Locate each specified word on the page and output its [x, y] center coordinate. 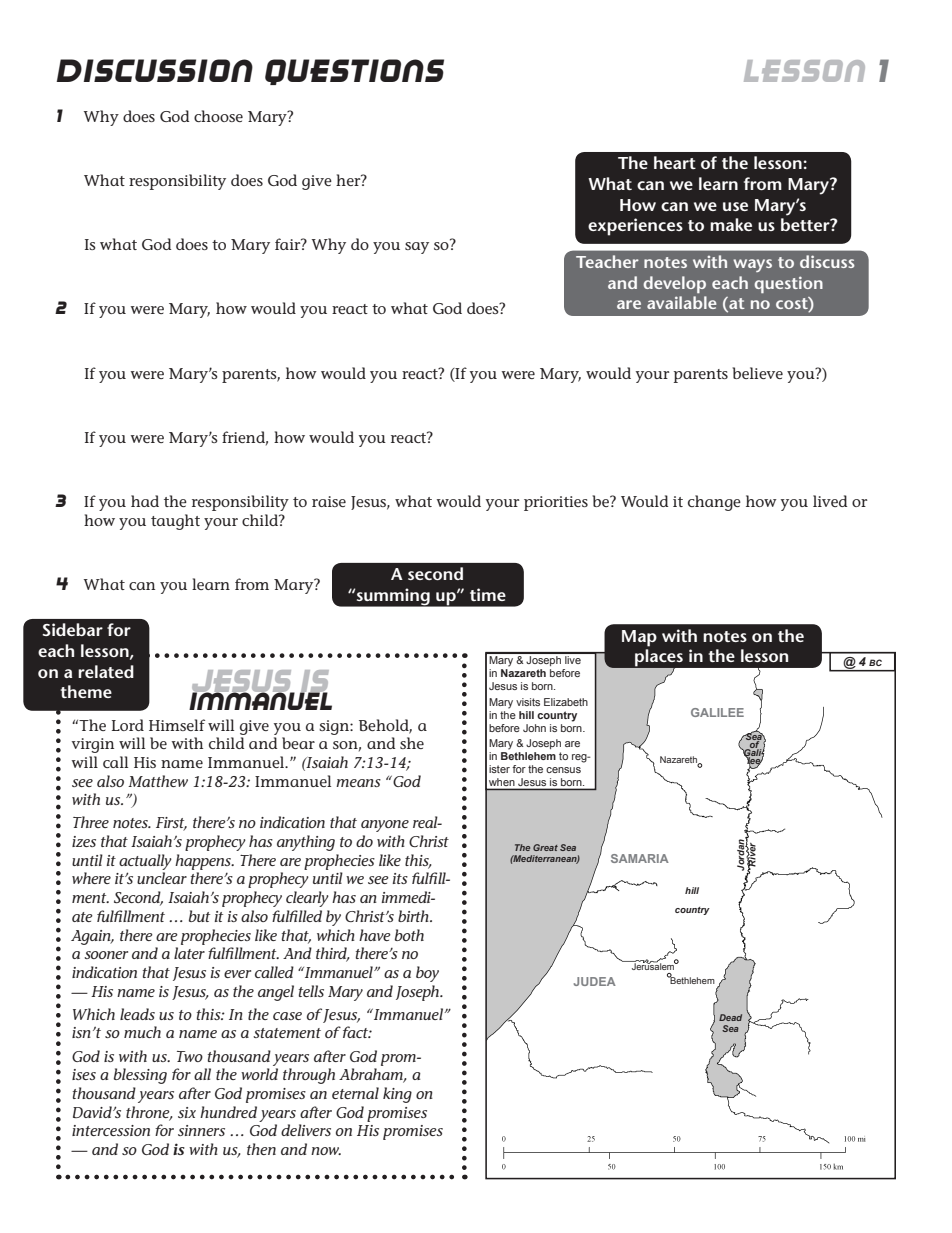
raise [329, 501]
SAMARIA [640, 858]
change [714, 503]
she [412, 743]
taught [175, 522]
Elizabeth [566, 702]
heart [675, 162]
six [187, 1112]
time [488, 594]
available [682, 302]
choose [218, 116]
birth [414, 916]
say [417, 248]
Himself [177, 725]
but [199, 916]
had [145, 501]
